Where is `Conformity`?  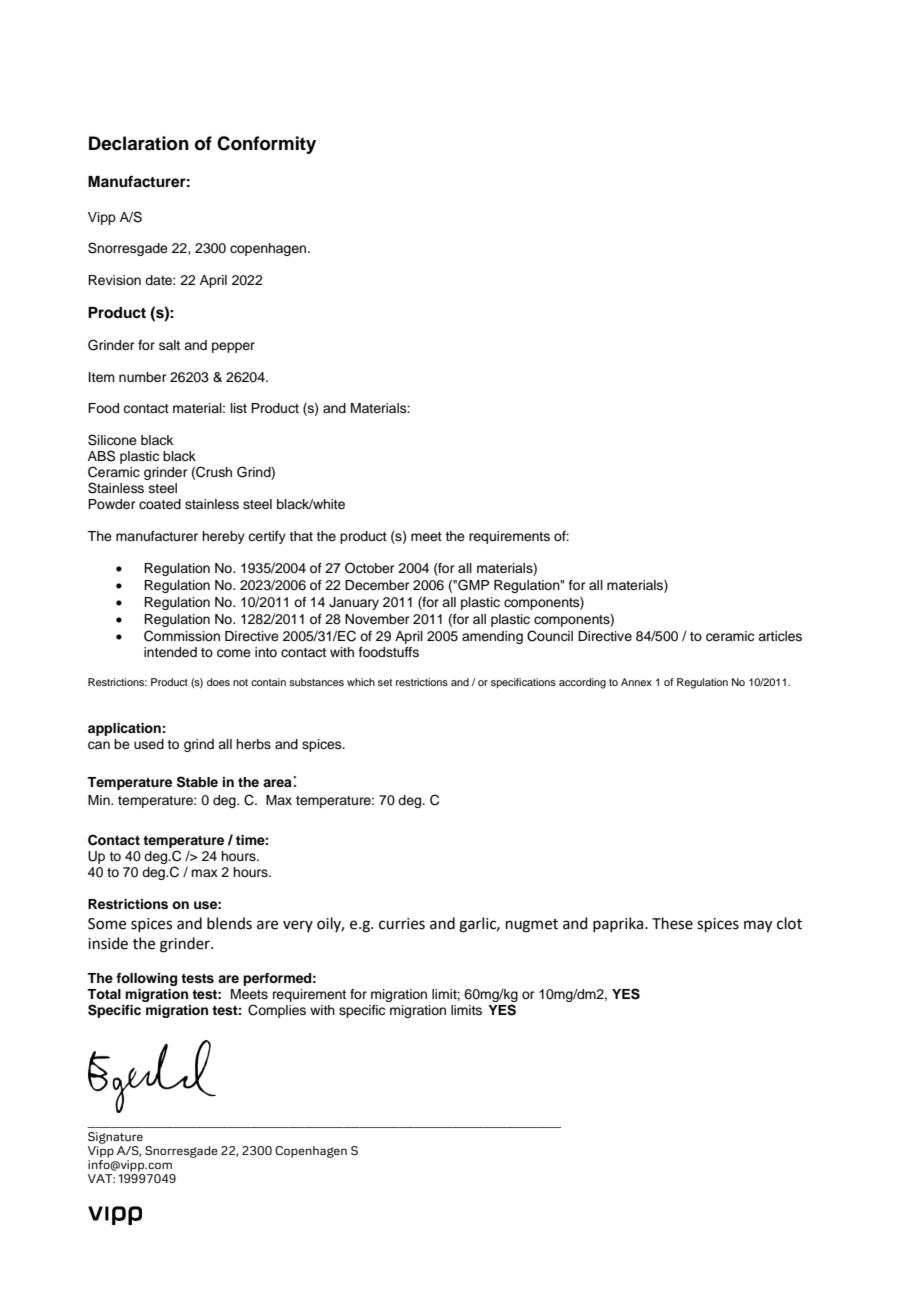 Conformity is located at coordinates (266, 145).
